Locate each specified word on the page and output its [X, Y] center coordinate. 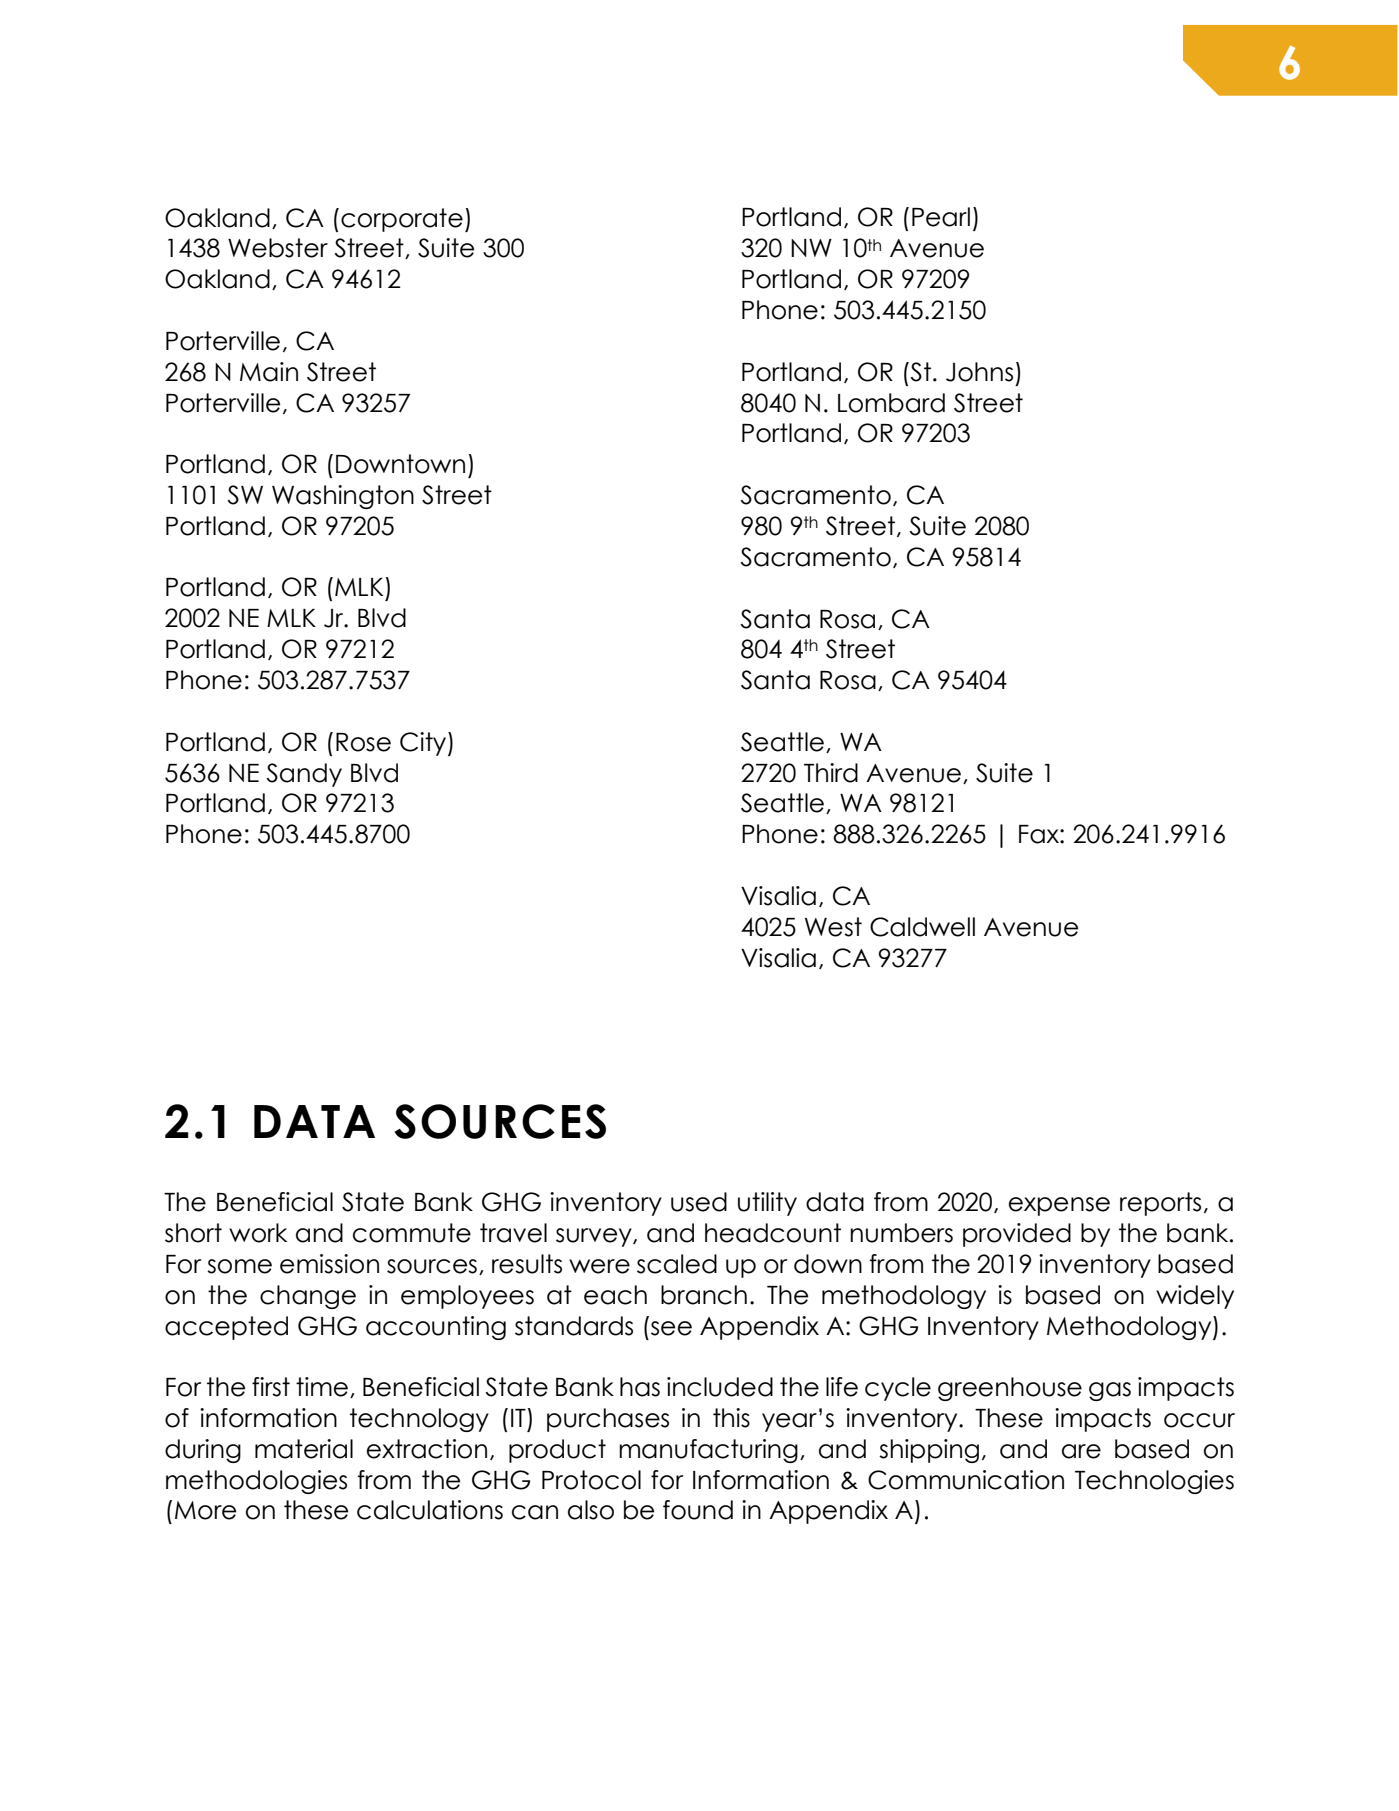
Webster [278, 248]
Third [831, 773]
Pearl [941, 217]
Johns [979, 372]
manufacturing [708, 1451]
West [833, 927]
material [304, 1449]
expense [1059, 1206]
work [258, 1233]
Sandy [304, 775]
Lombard [891, 403]
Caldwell [922, 927]
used [699, 1202]
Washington [343, 497]
